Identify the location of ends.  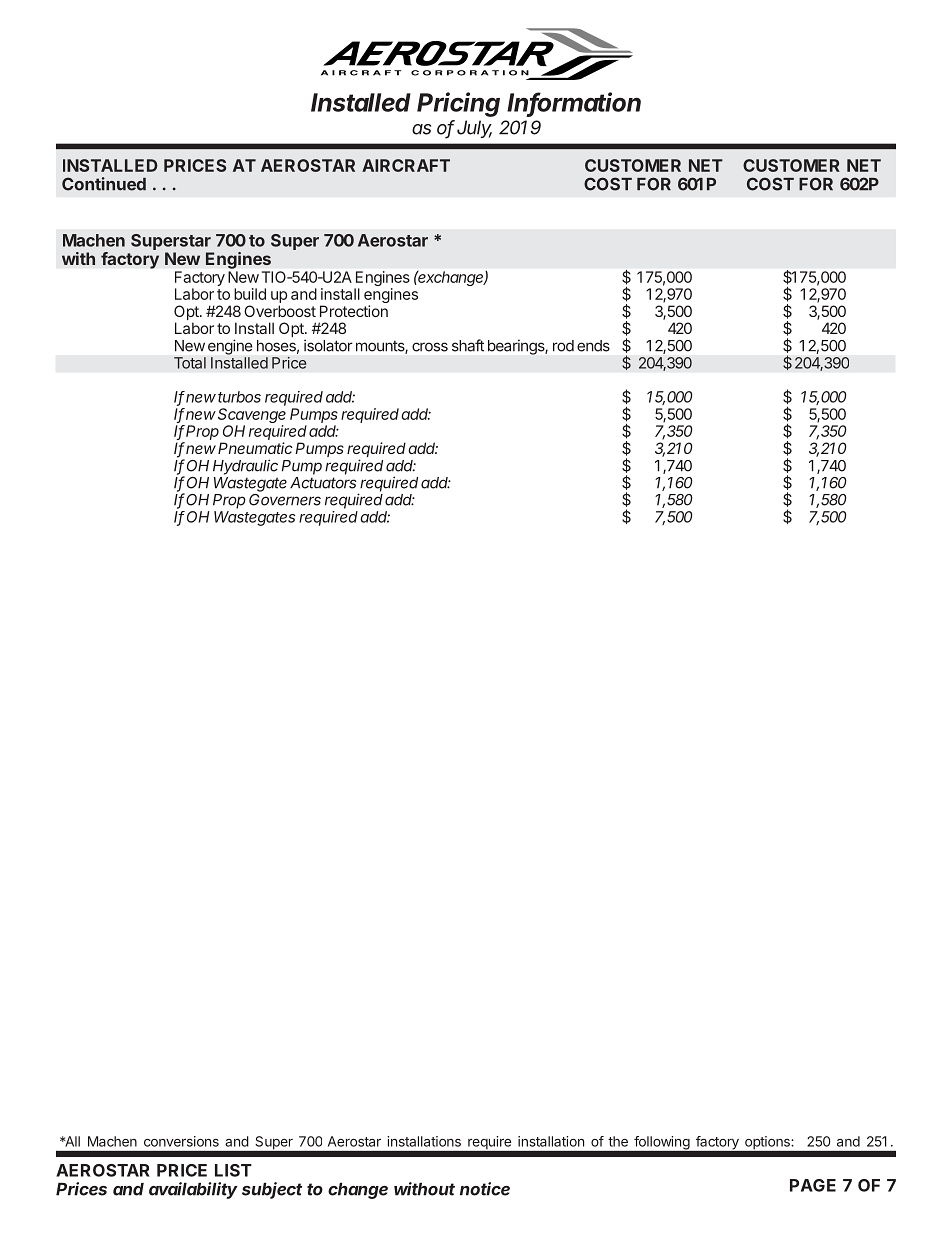
(593, 346).
